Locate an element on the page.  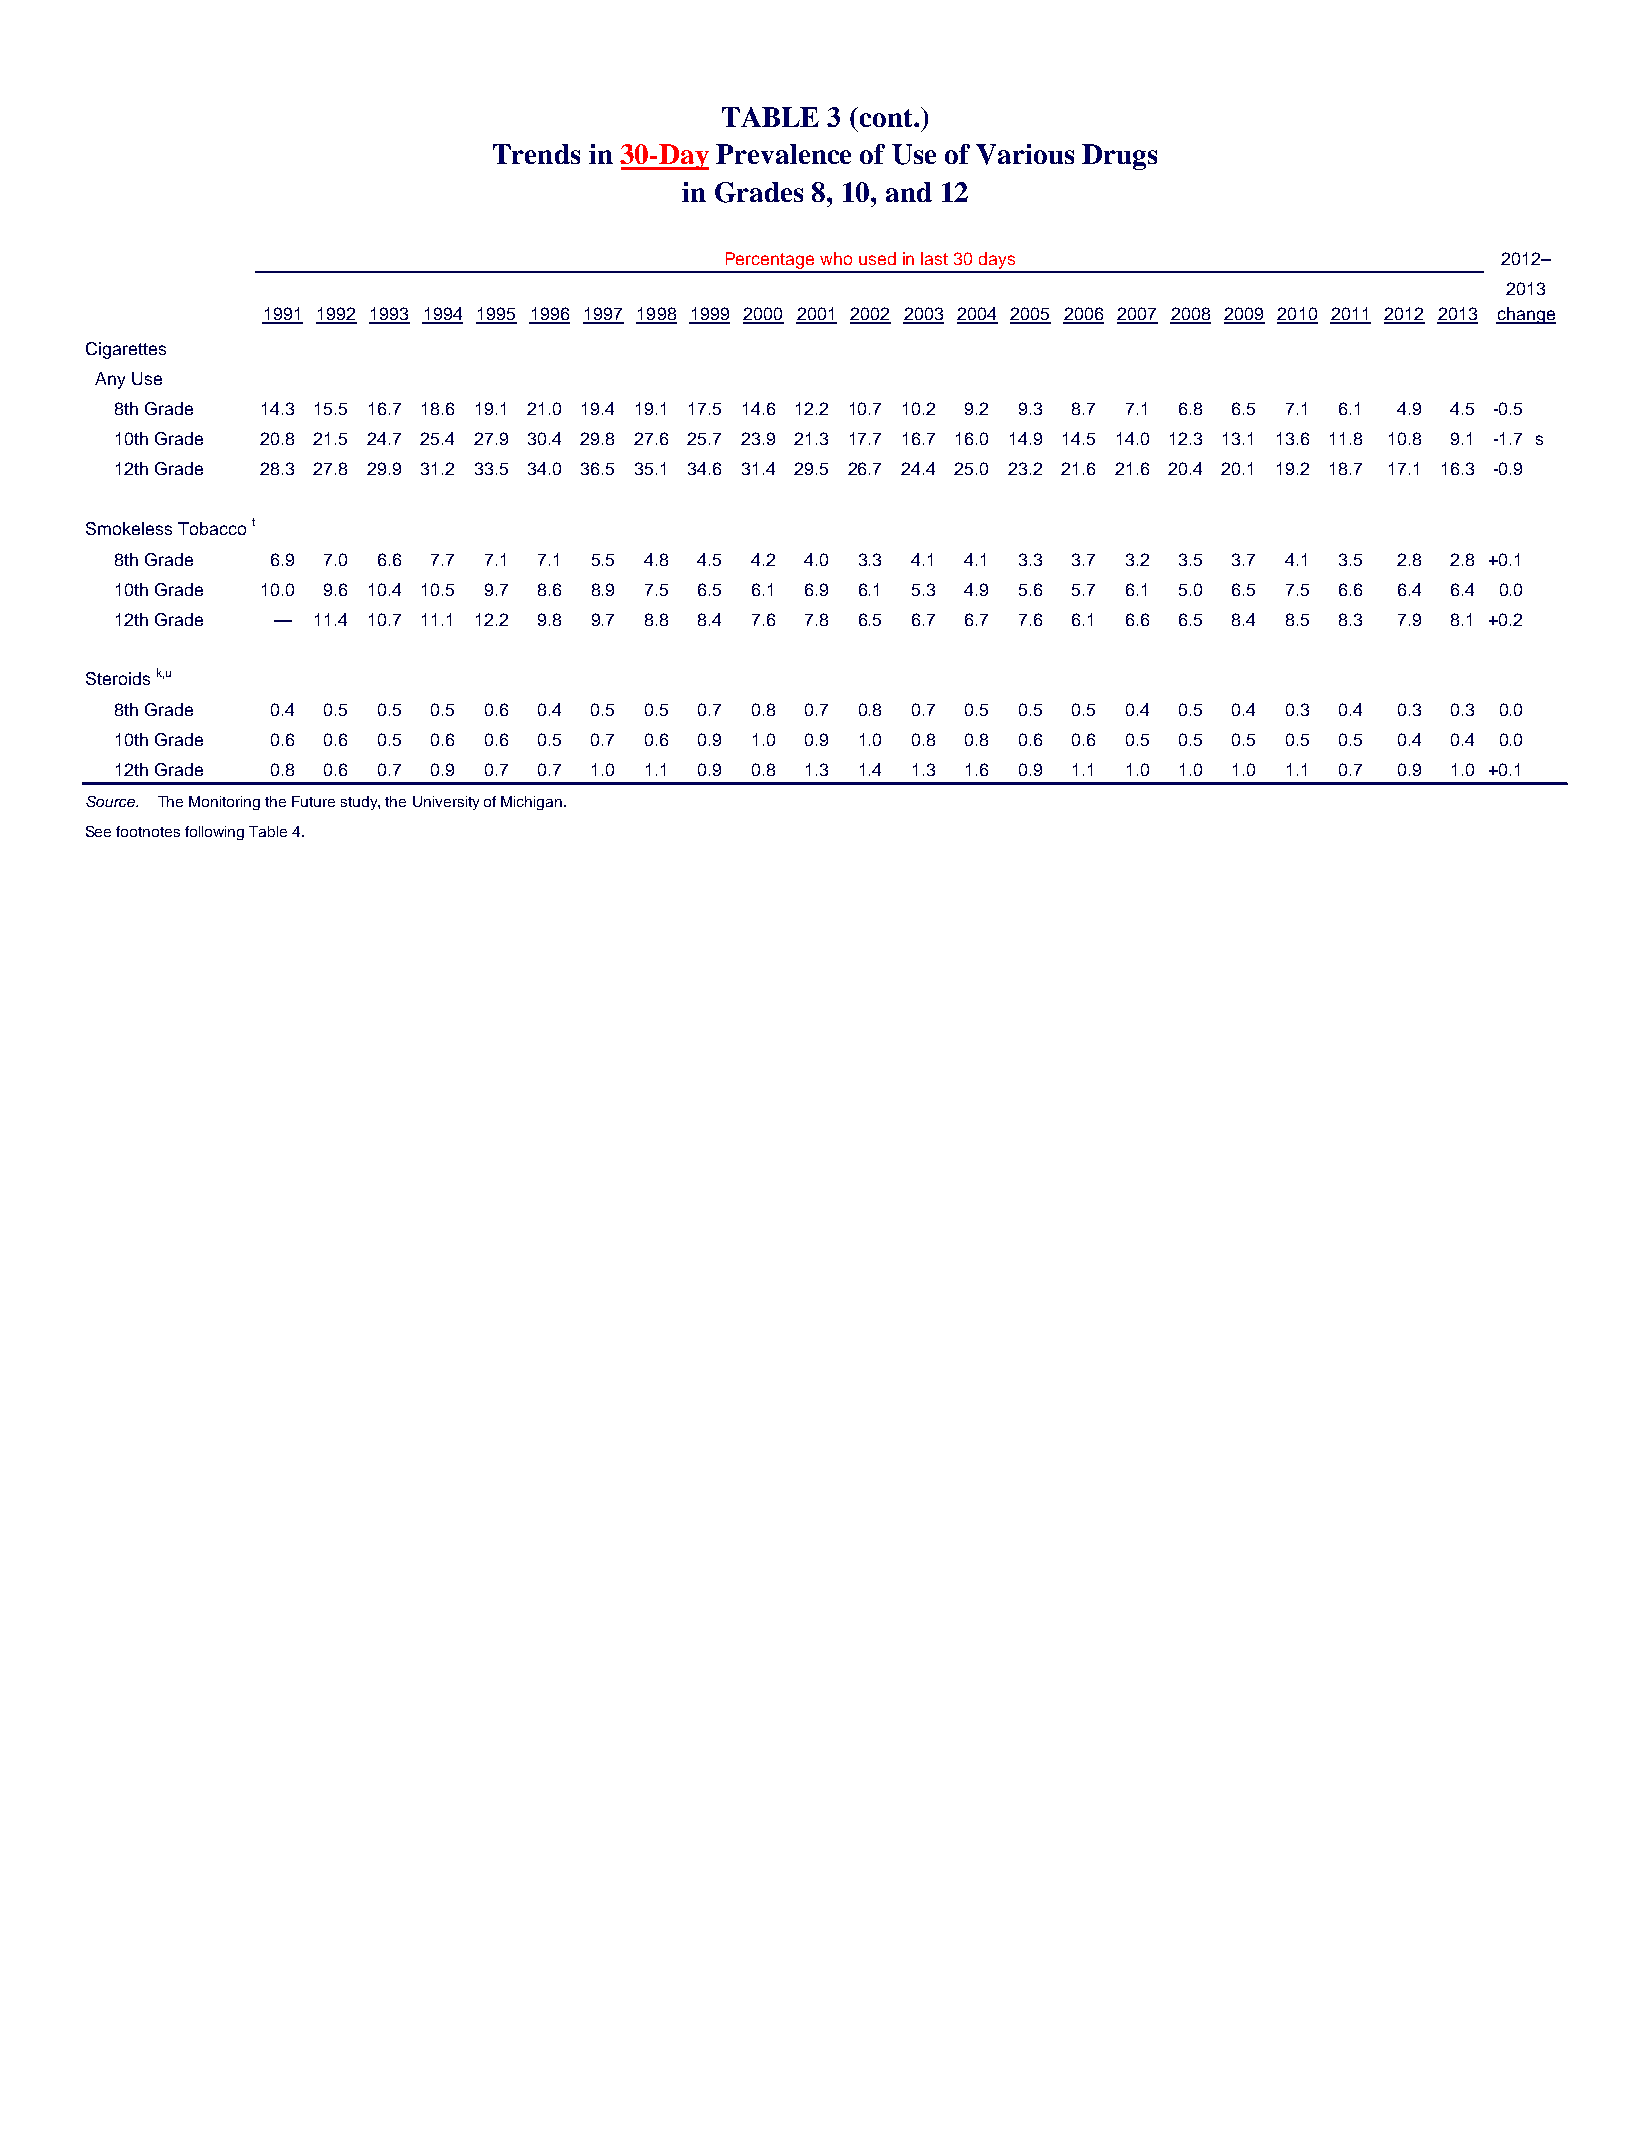
Trends is located at coordinates (536, 154).
